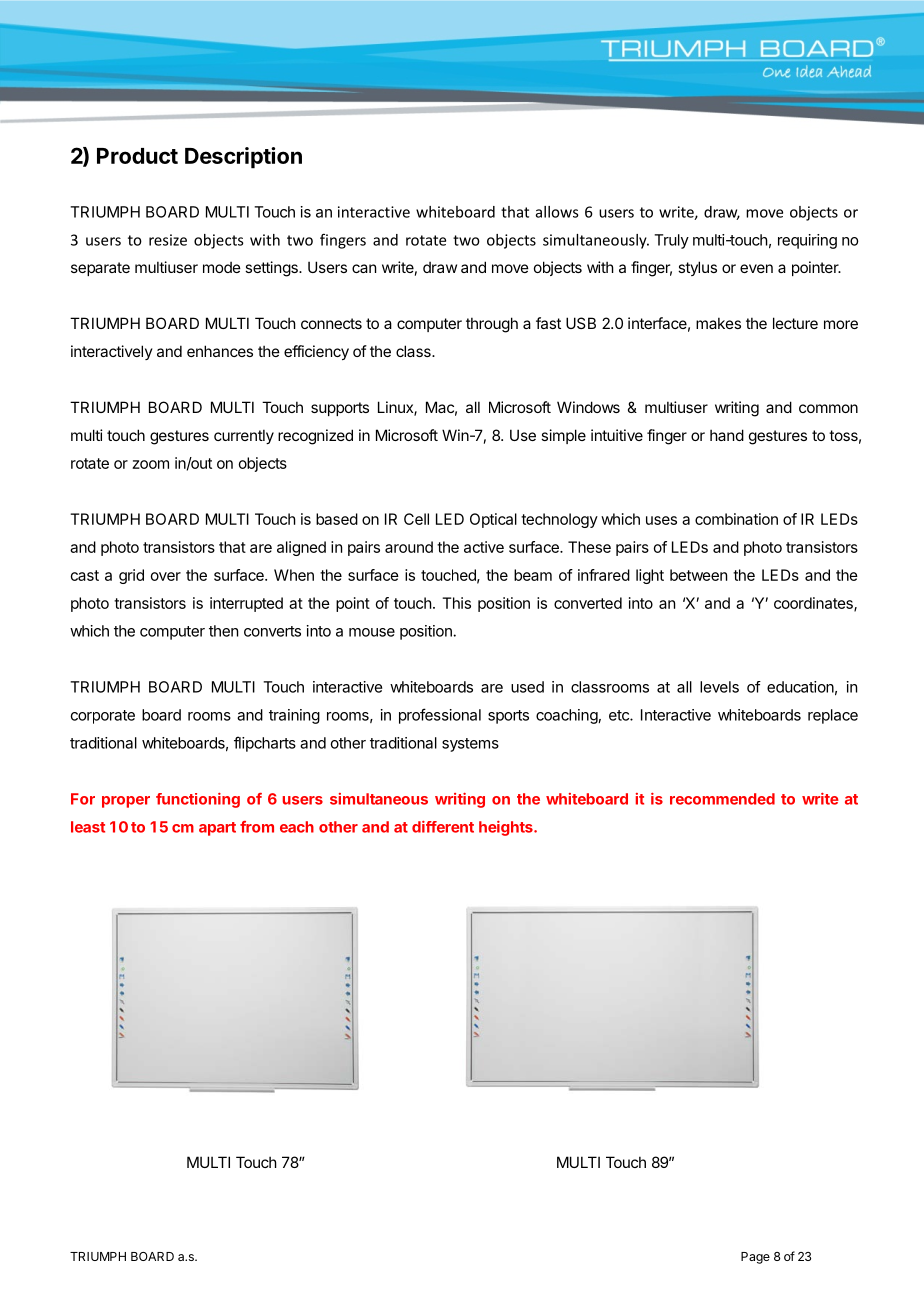 This image has width=924, height=1308. Describe the element at coordinates (493, 520) in the image. I see `Optical` at that location.
